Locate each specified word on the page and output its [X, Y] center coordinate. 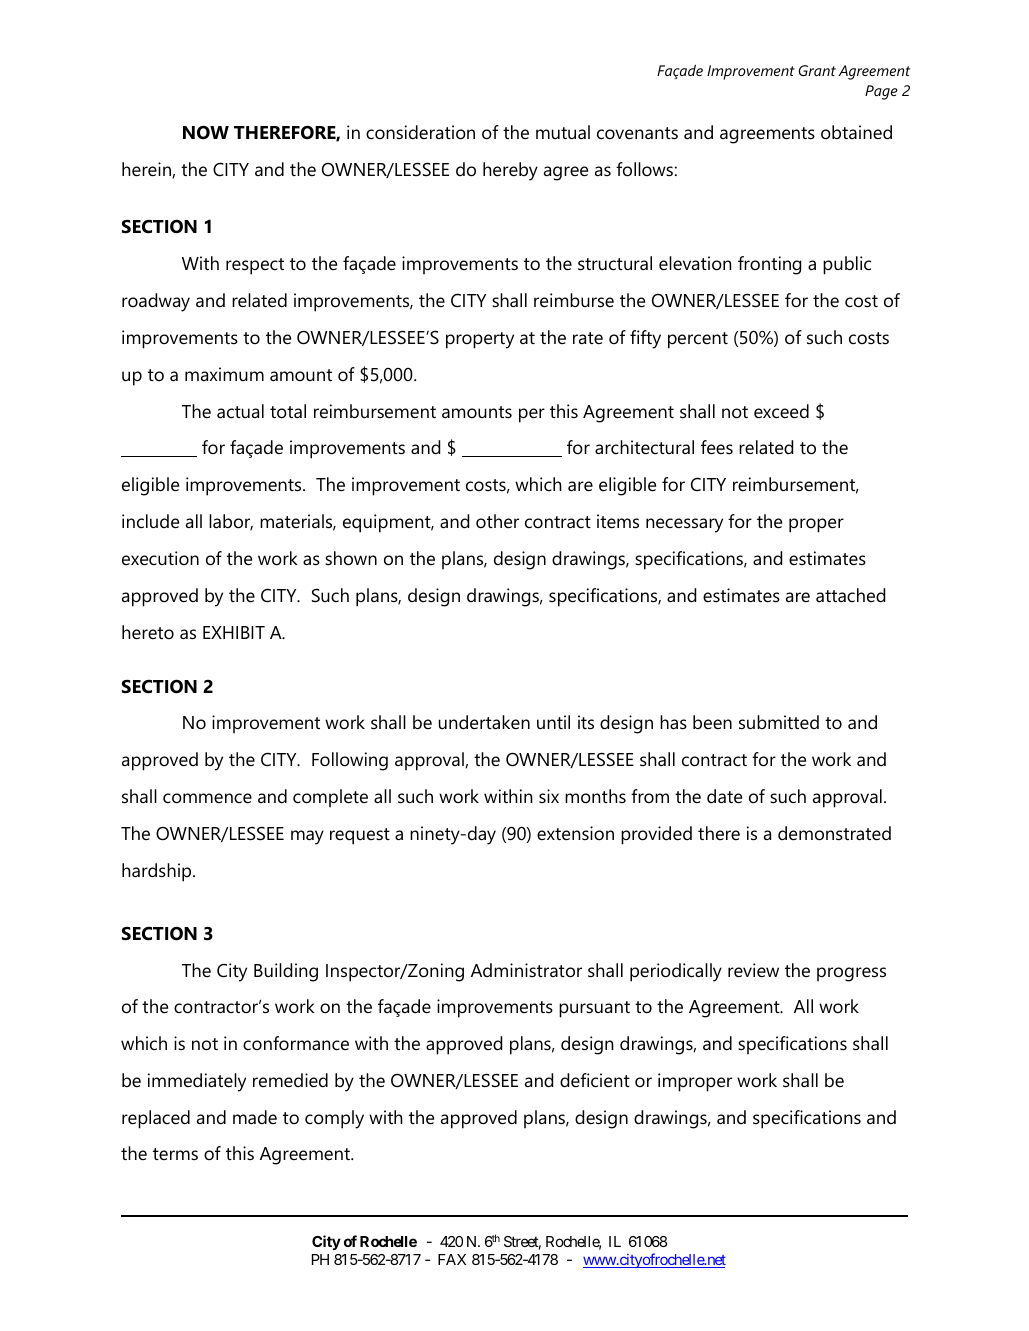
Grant [817, 70]
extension [575, 833]
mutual [563, 132]
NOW [206, 132]
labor [231, 522]
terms [175, 1154]
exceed [781, 411]
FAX [452, 1259]
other [497, 521]
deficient [595, 1080]
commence [207, 798]
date [724, 796]
